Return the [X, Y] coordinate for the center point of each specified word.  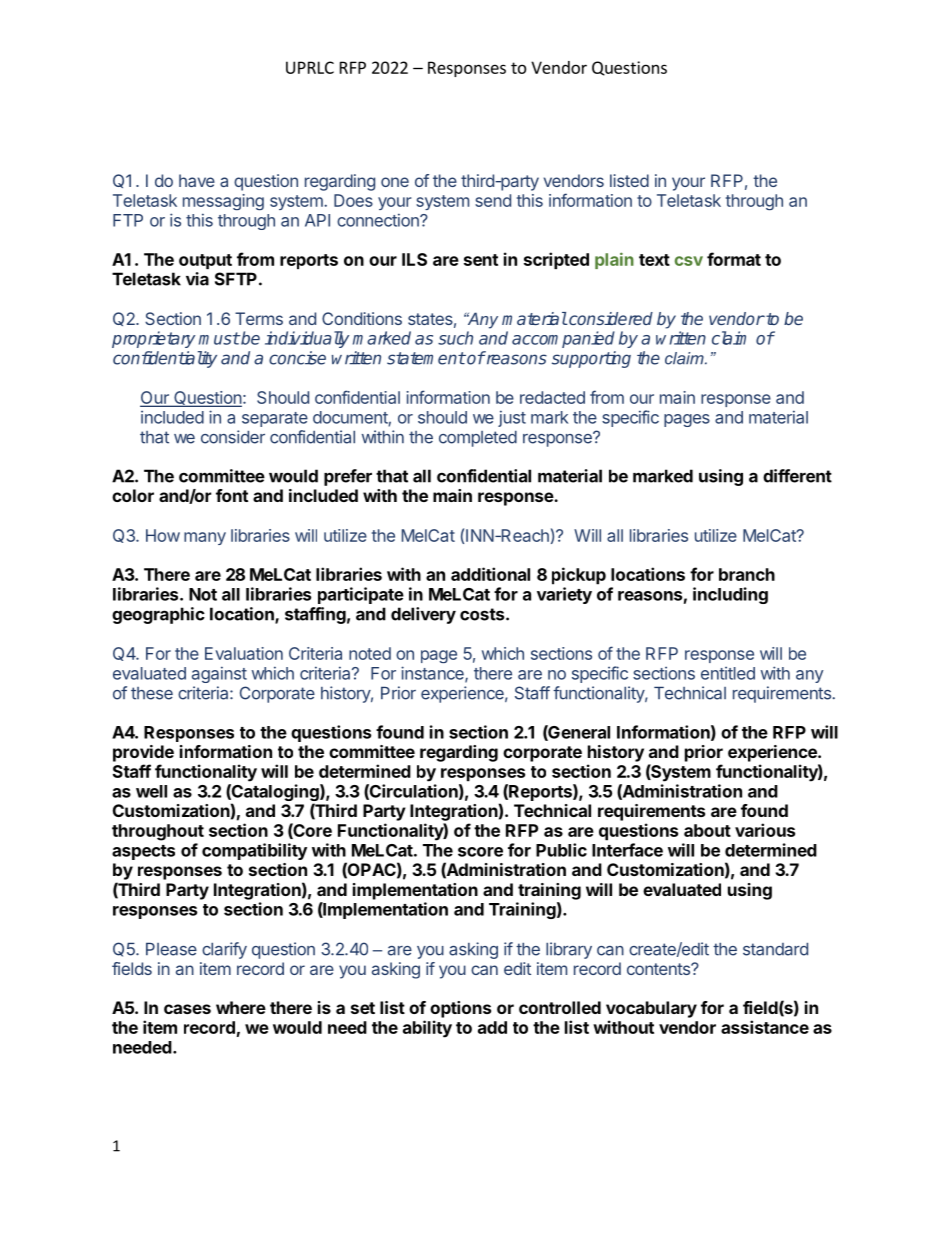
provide [143, 753]
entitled [728, 673]
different [797, 476]
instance [433, 674]
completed [478, 439]
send [493, 200]
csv [689, 261]
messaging [223, 202]
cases [187, 1009]
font [232, 495]
